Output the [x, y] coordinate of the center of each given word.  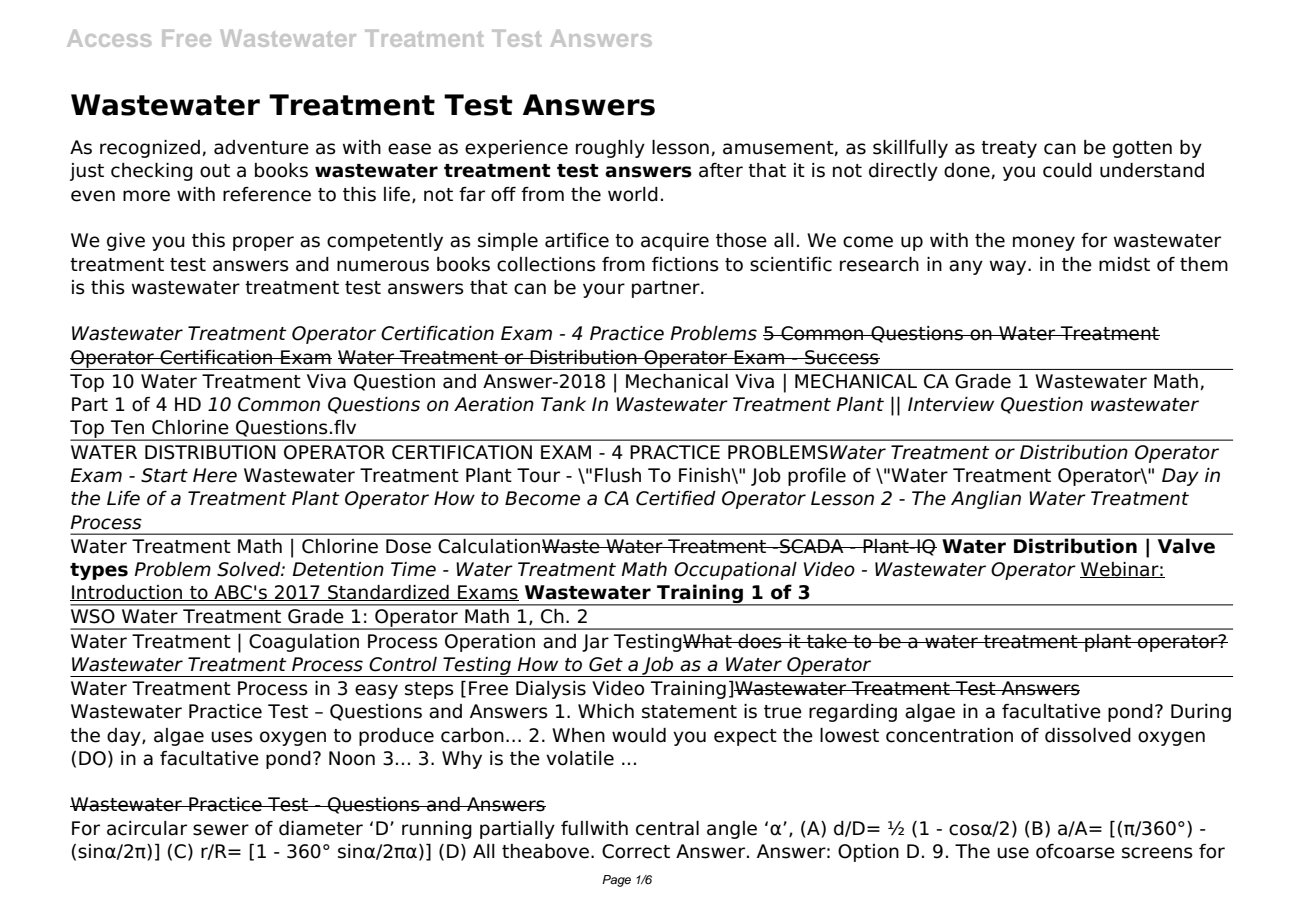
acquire [675, 242]
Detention [338, 569]
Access [109, 38]
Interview [951, 404]
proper [263, 243]
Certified [676, 498]
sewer [221, 830]
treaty [1009, 149]
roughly [610, 149]
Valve [1186, 546]
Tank [563, 404]
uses [232, 737]
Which [606, 711]
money [1044, 243]
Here [215, 475]
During [1201, 713]
